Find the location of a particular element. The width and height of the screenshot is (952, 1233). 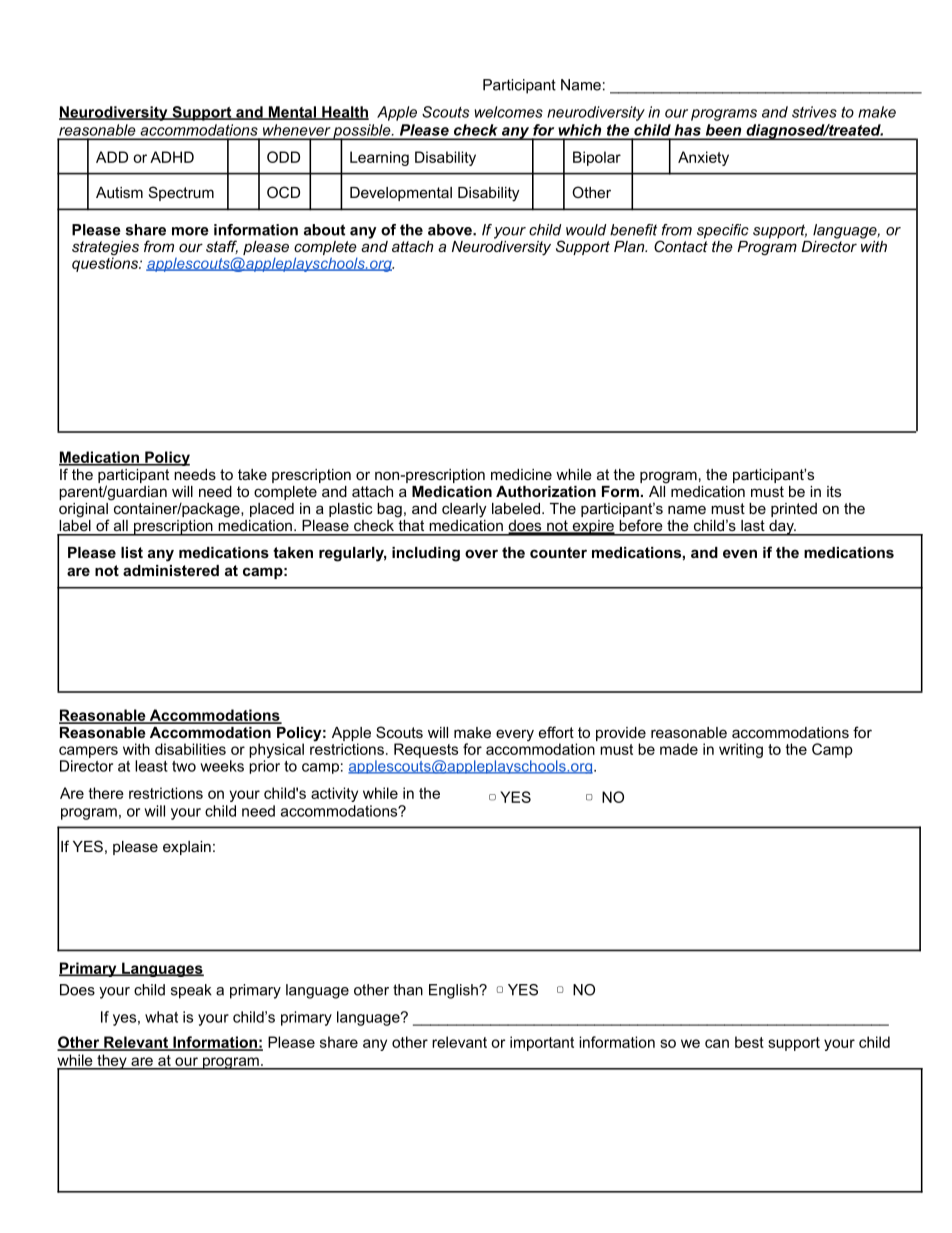

clearly is located at coordinates (464, 510).
